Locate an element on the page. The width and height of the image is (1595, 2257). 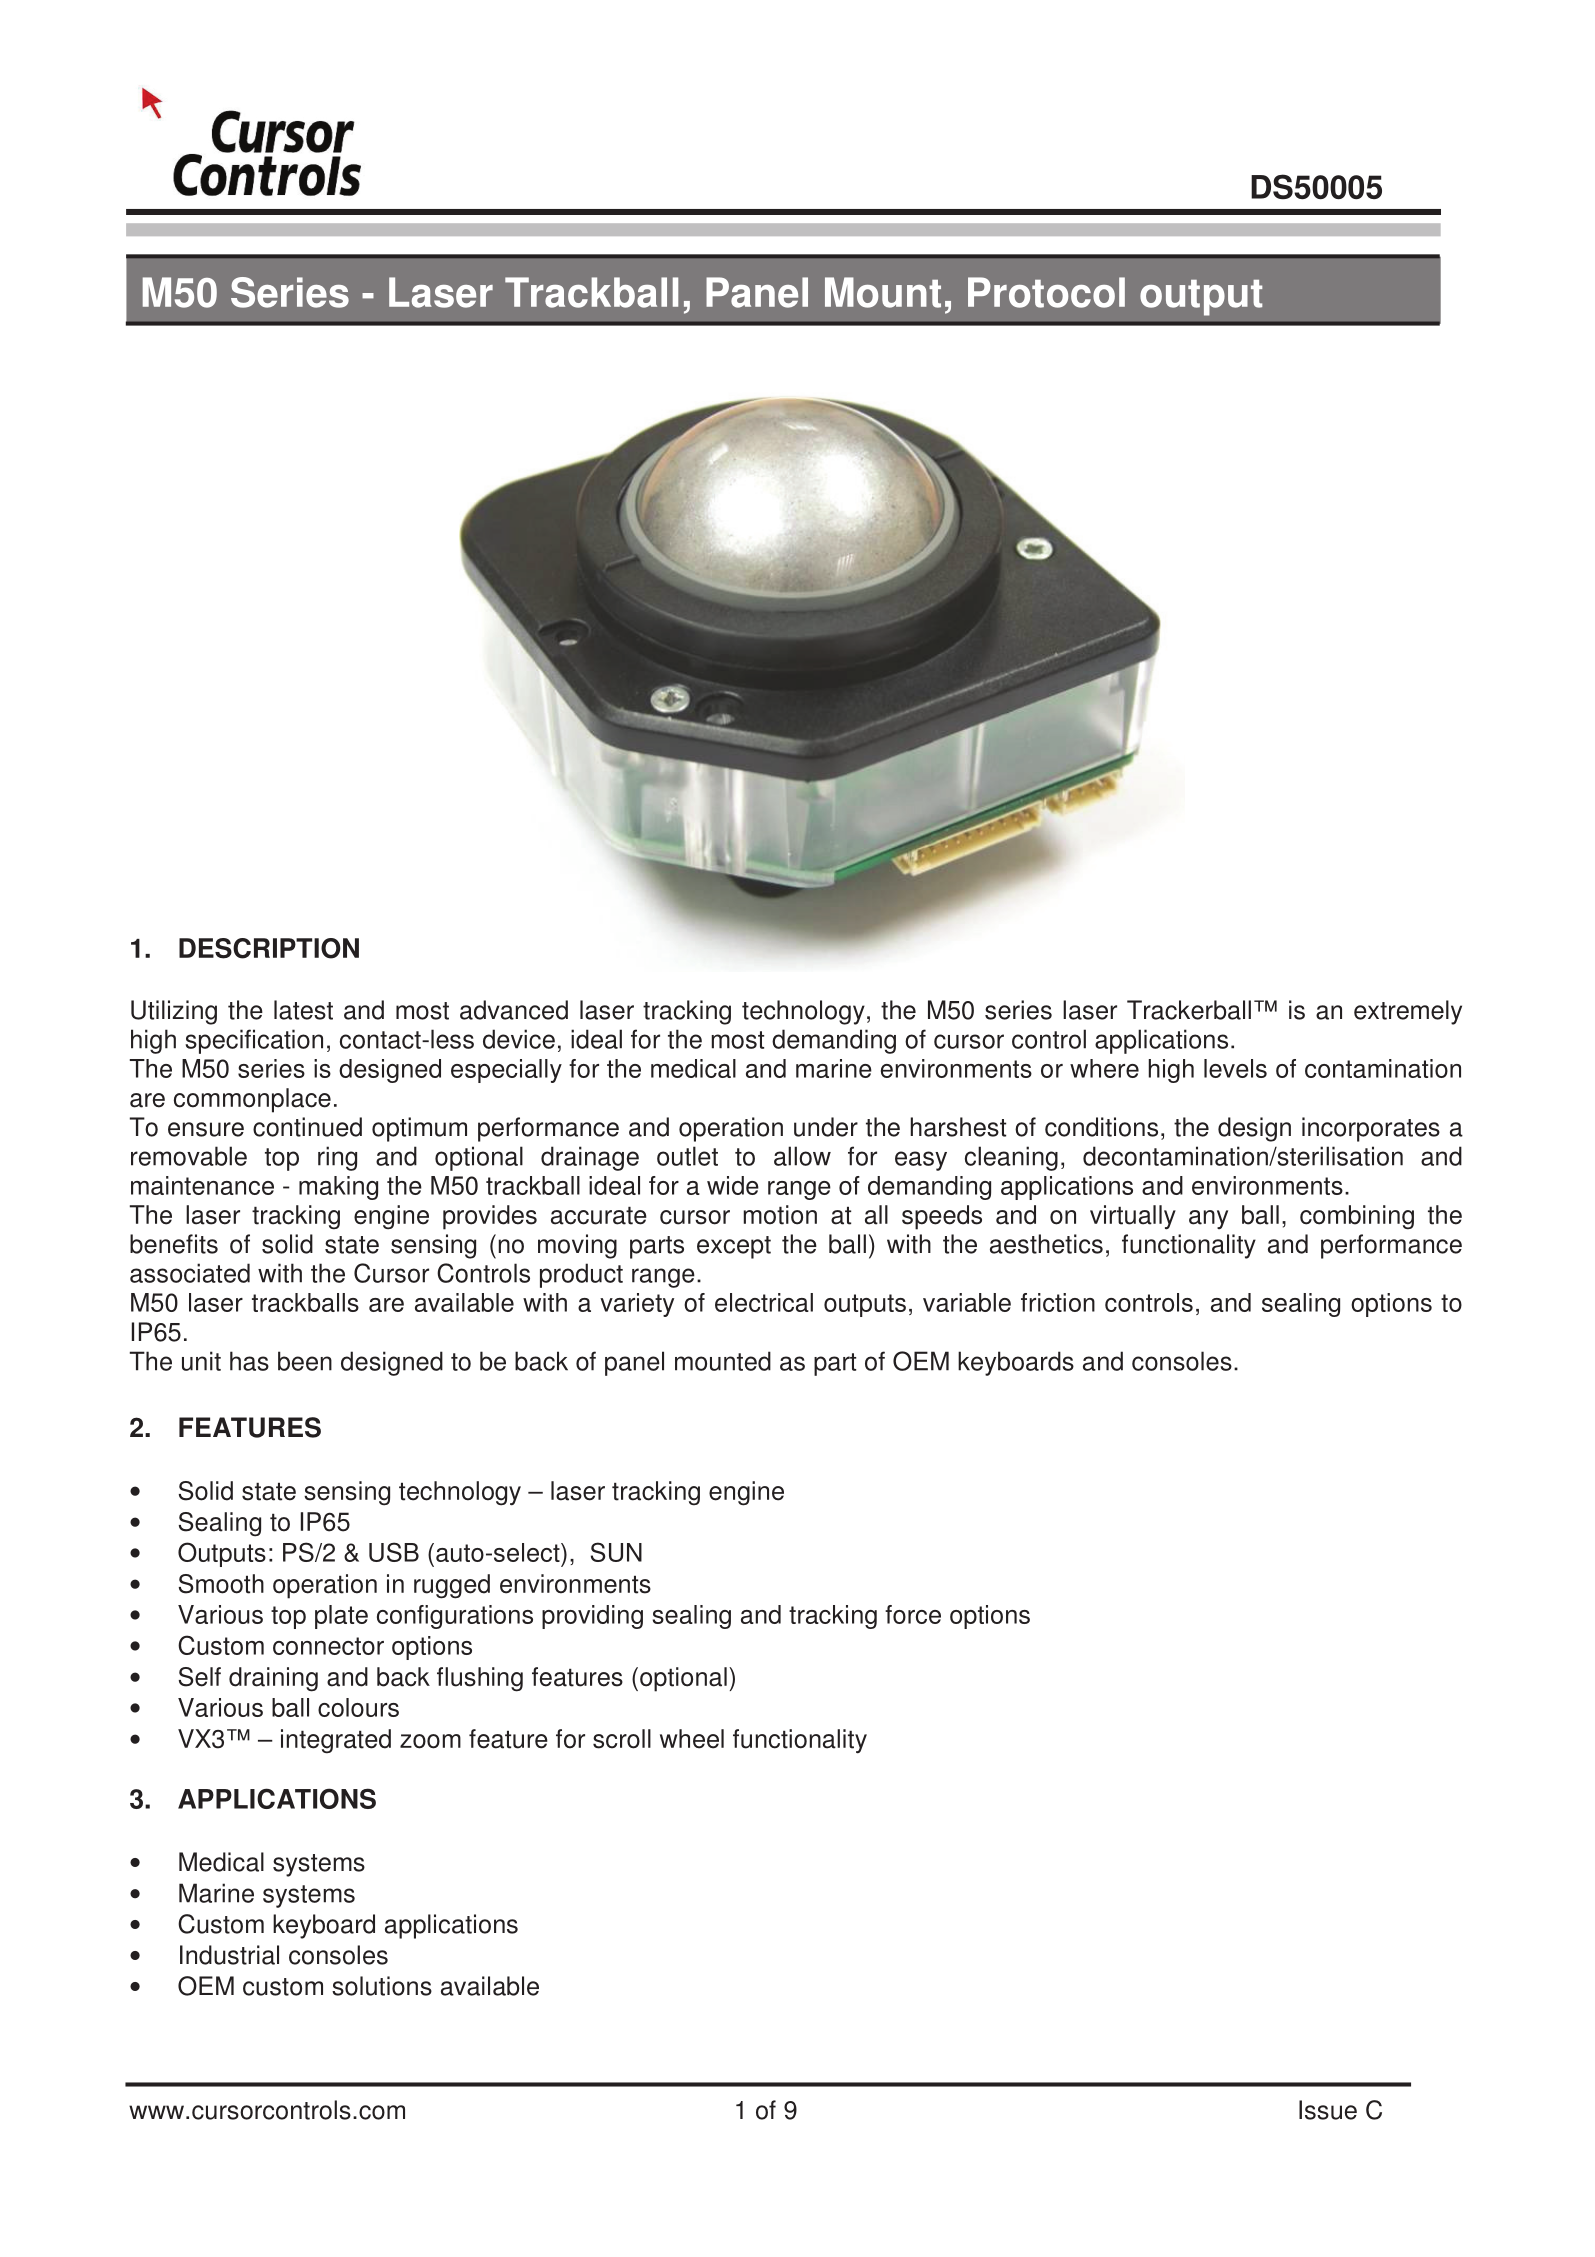
making is located at coordinates (338, 1188).
